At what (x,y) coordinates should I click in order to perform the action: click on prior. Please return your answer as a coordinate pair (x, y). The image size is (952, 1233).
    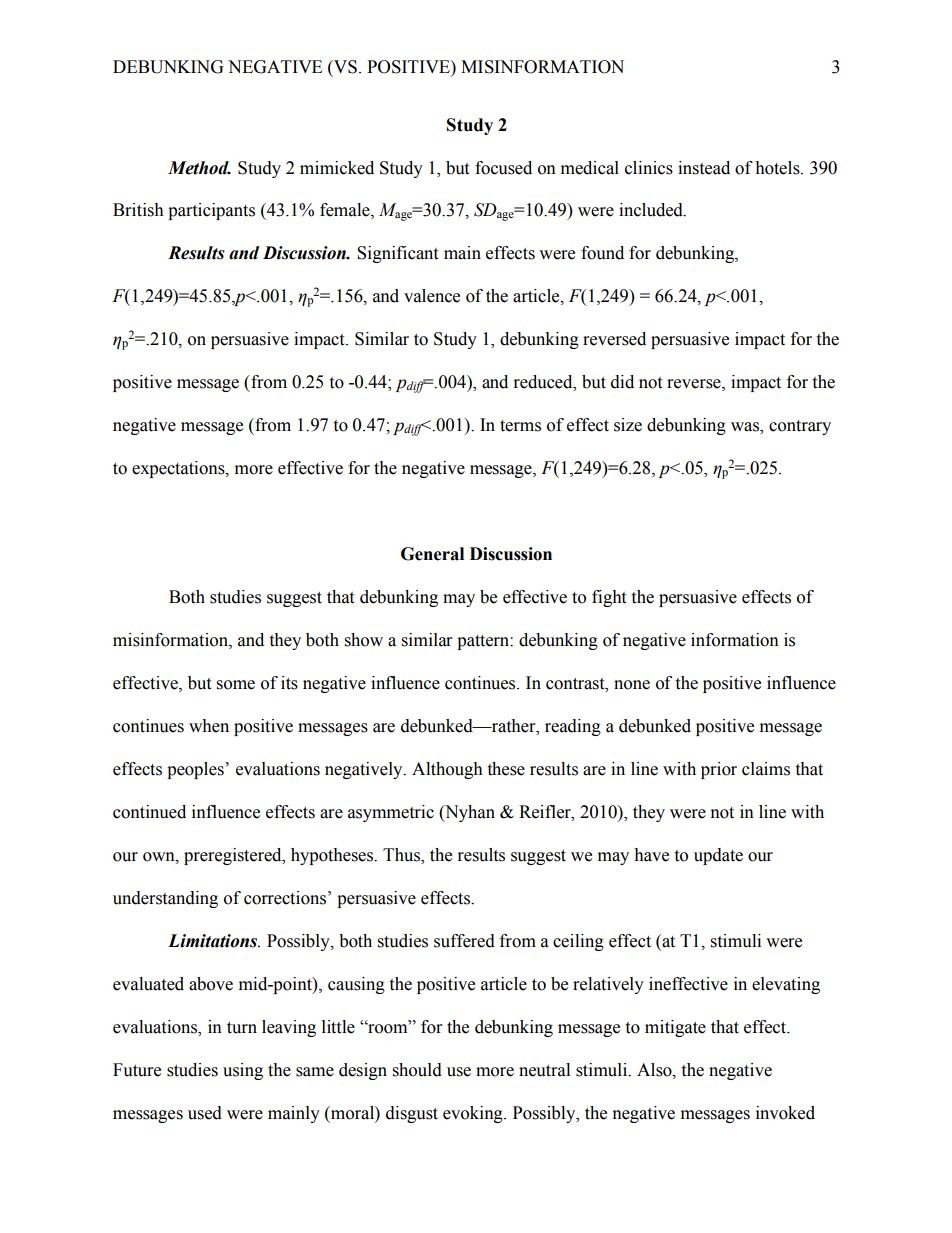
    Looking at the image, I should click on (719, 770).
